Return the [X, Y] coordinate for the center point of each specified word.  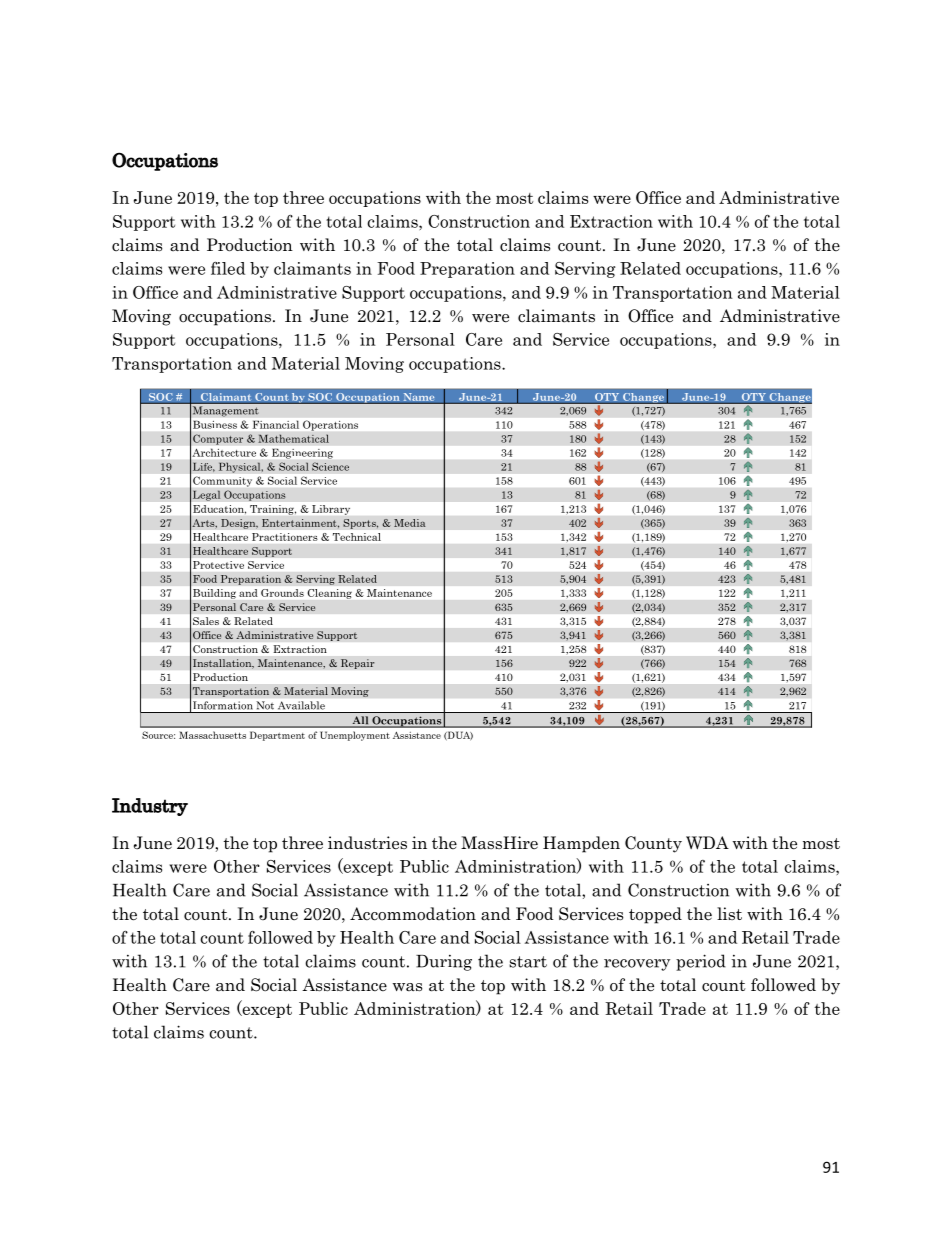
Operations [330, 426]
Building [214, 594]
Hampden [581, 844]
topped [655, 915]
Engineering [302, 454]
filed [228, 268]
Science [330, 466]
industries [367, 843]
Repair [357, 664]
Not [265, 705]
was [407, 987]
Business [215, 425]
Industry [150, 807]
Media [410, 523]
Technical [357, 537]
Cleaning [330, 594]
